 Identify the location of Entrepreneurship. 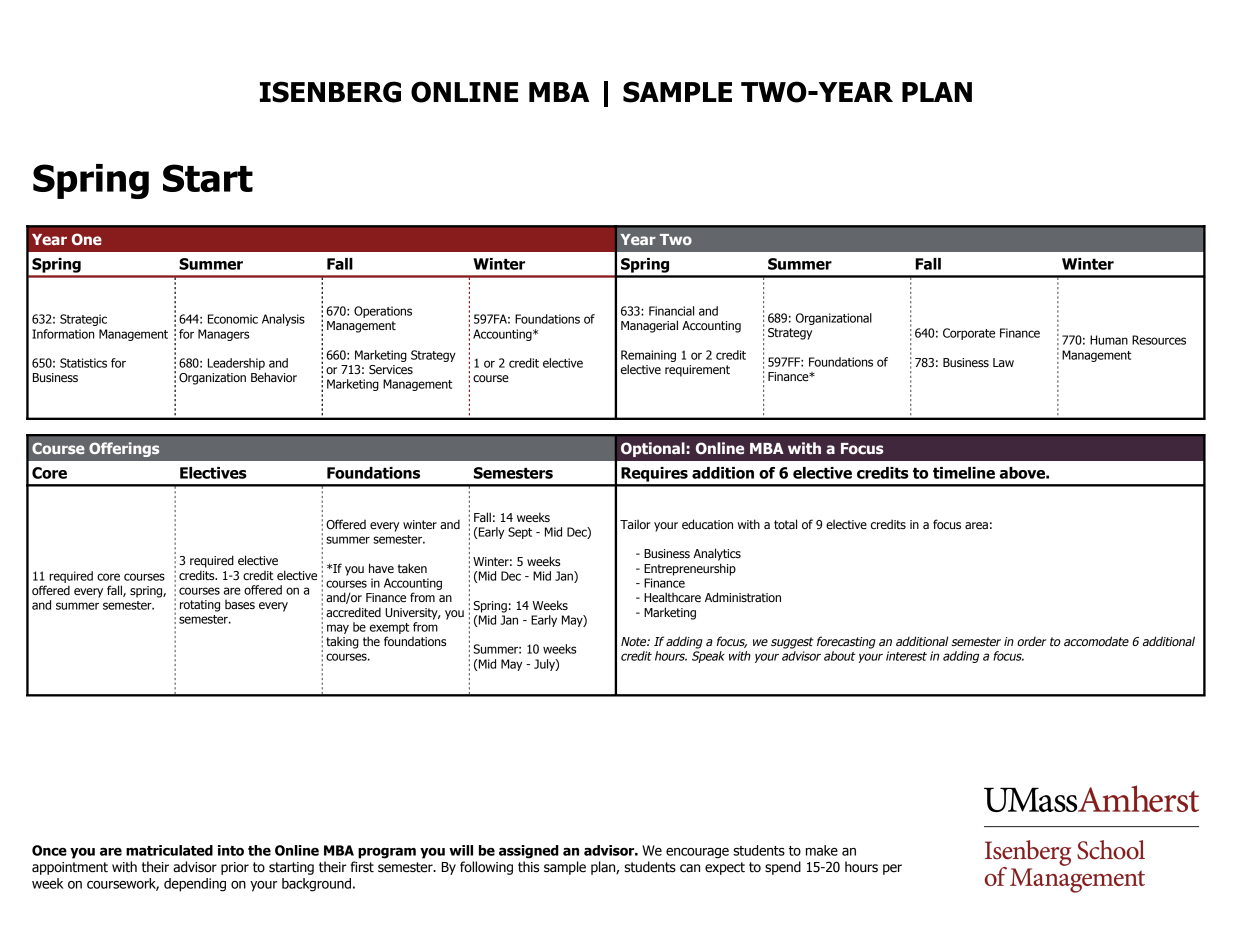
(690, 569).
